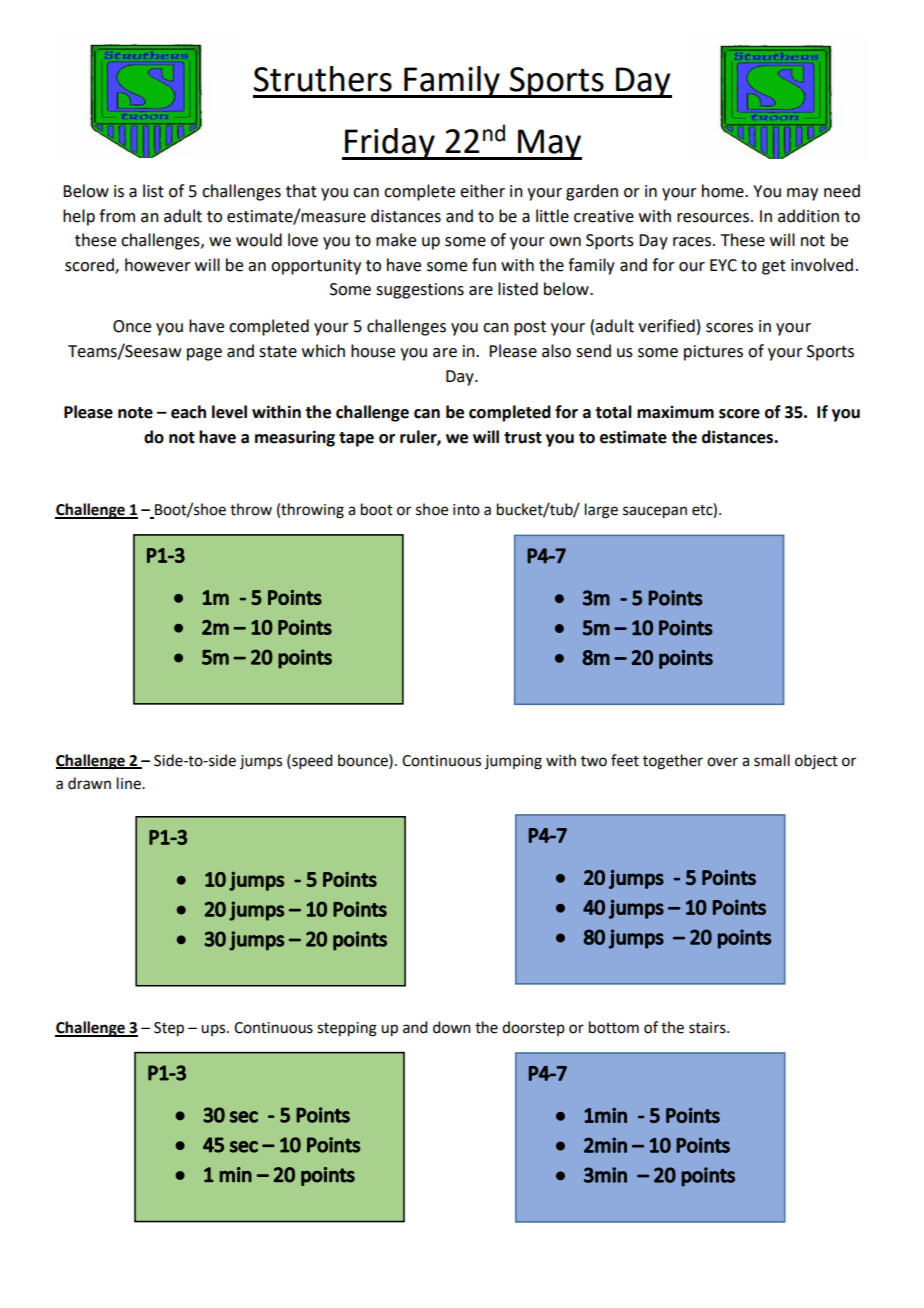  What do you see at coordinates (482, 191) in the document?
I see `either` at bounding box center [482, 191].
